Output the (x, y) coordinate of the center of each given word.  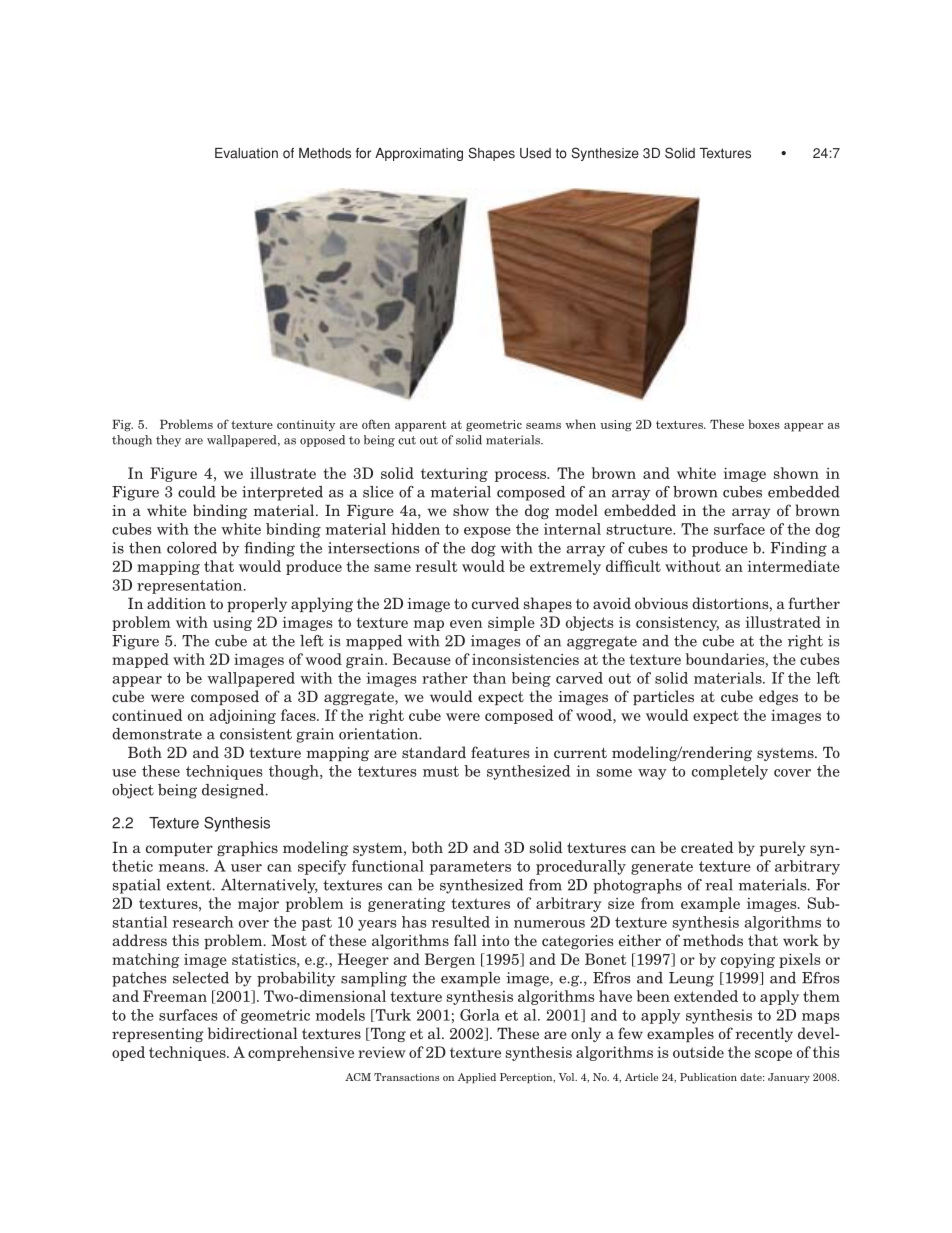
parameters (470, 868)
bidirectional (253, 1033)
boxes (764, 424)
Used (535, 153)
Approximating (419, 154)
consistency (677, 623)
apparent (420, 426)
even (466, 624)
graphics (247, 848)
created (707, 847)
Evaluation (246, 153)
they (168, 441)
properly (257, 604)
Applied (477, 1078)
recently (764, 1034)
